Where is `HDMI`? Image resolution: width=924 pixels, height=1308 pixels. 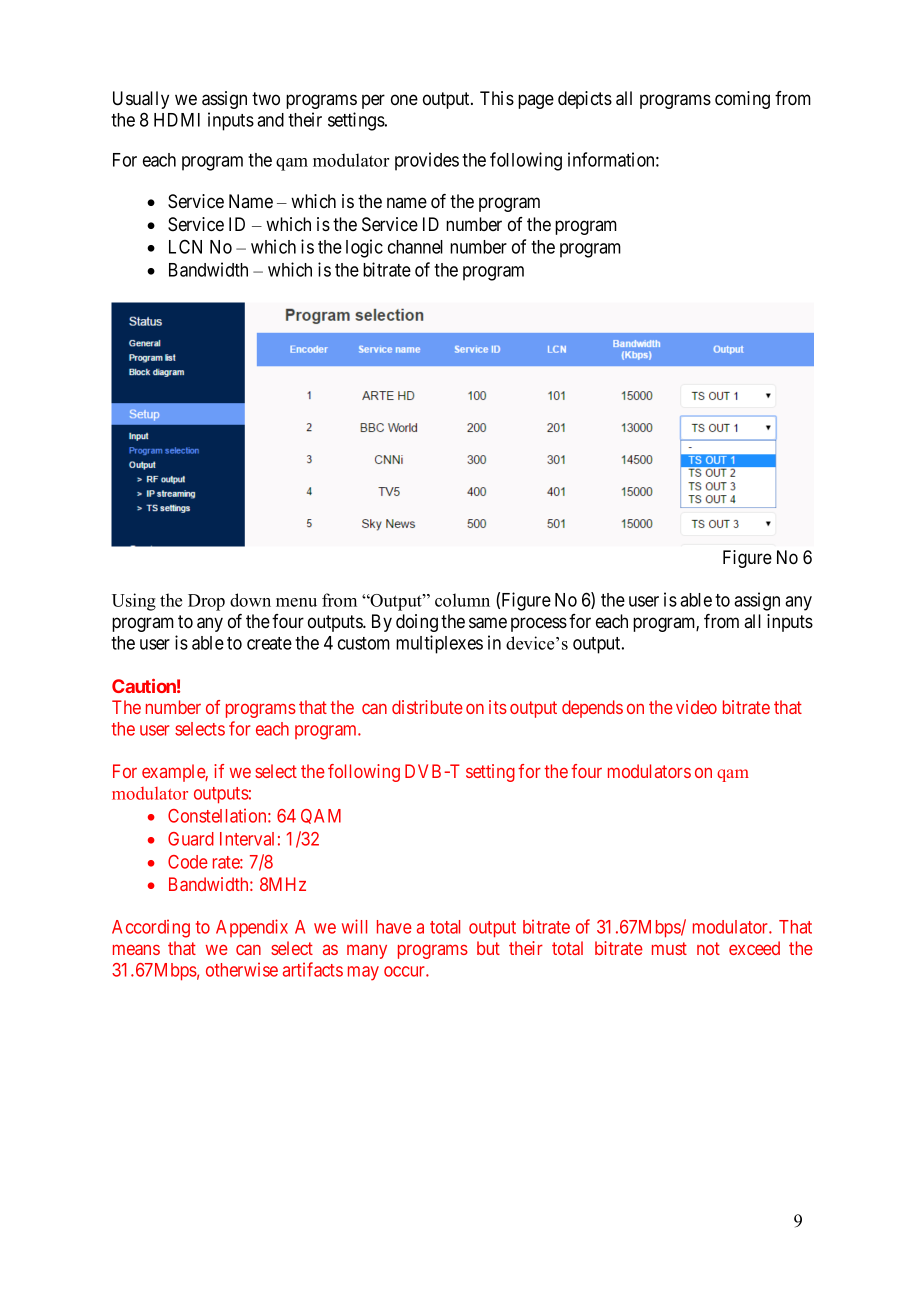
HDMI is located at coordinates (177, 120).
